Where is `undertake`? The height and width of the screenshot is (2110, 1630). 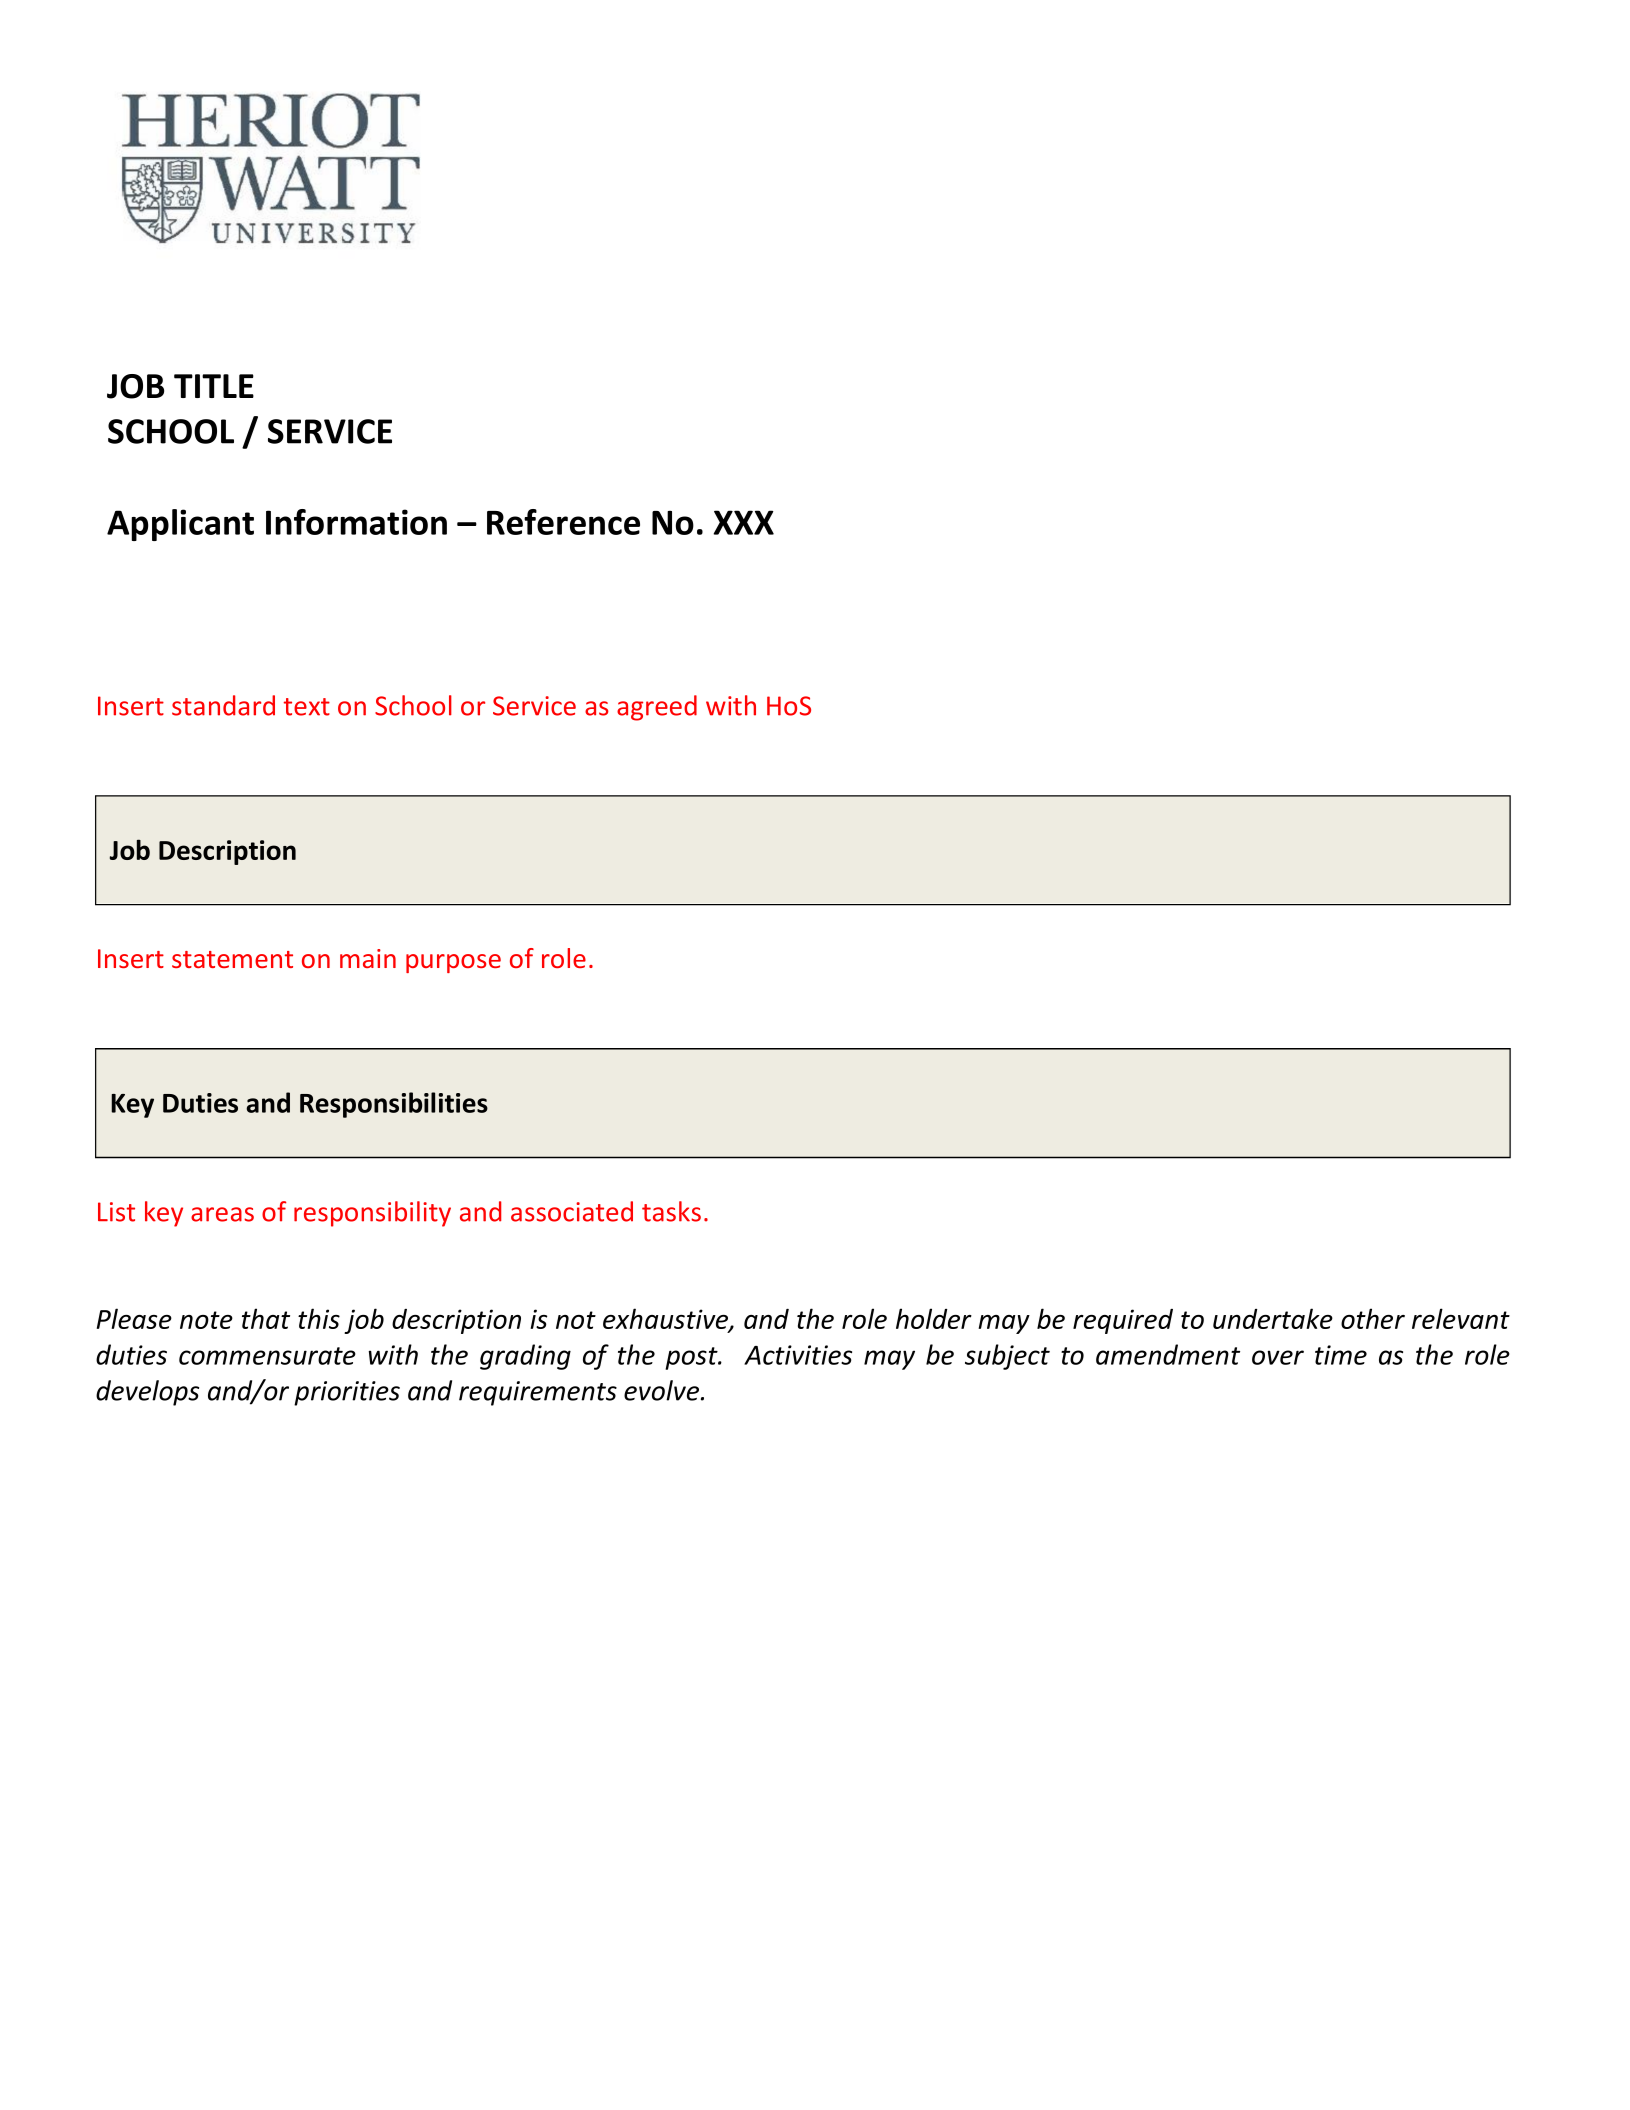 undertake is located at coordinates (1273, 1318).
